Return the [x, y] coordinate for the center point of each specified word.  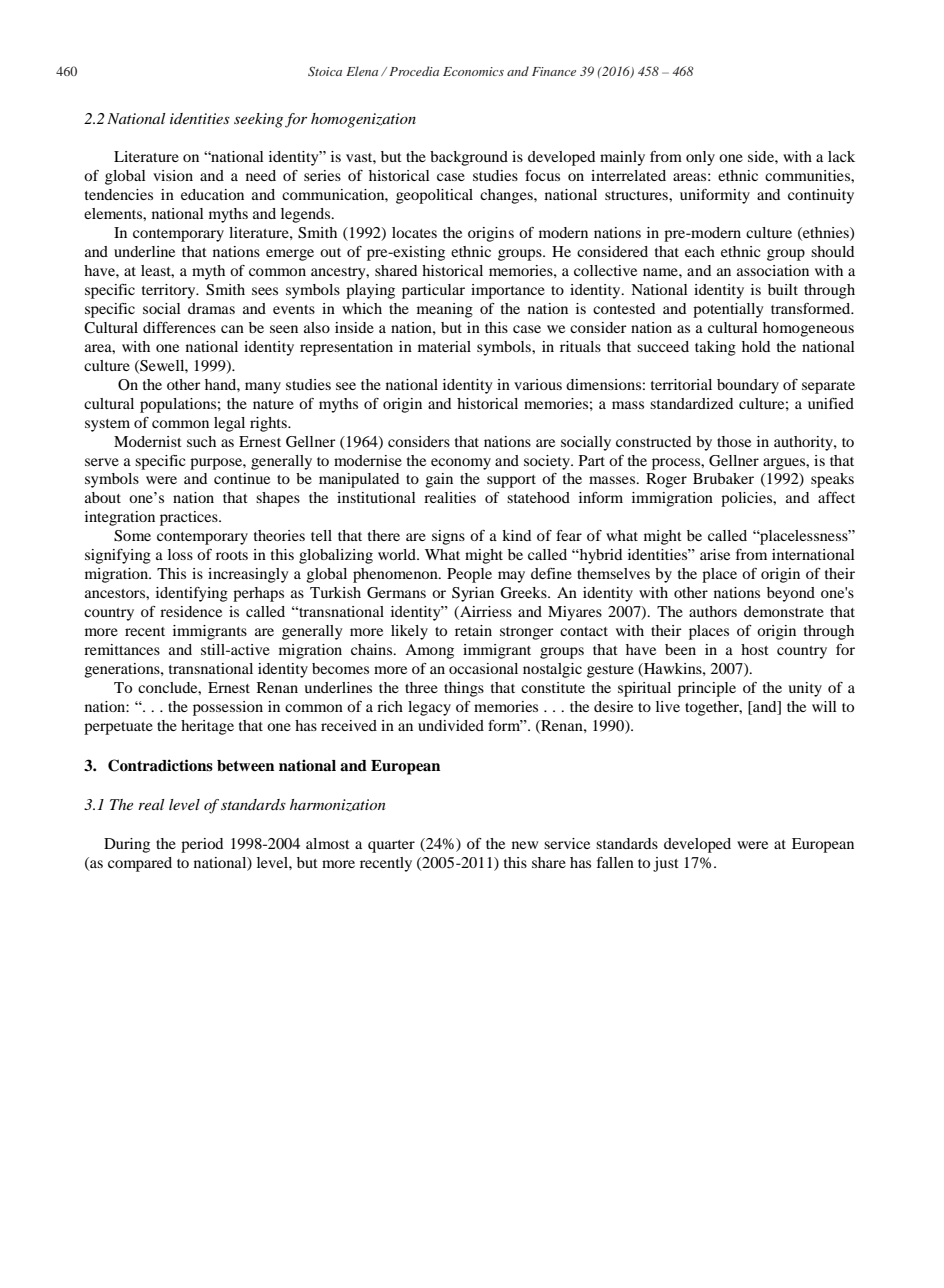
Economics [473, 71]
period [202, 845]
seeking [258, 120]
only [700, 158]
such [201, 441]
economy [461, 464]
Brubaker [723, 478]
